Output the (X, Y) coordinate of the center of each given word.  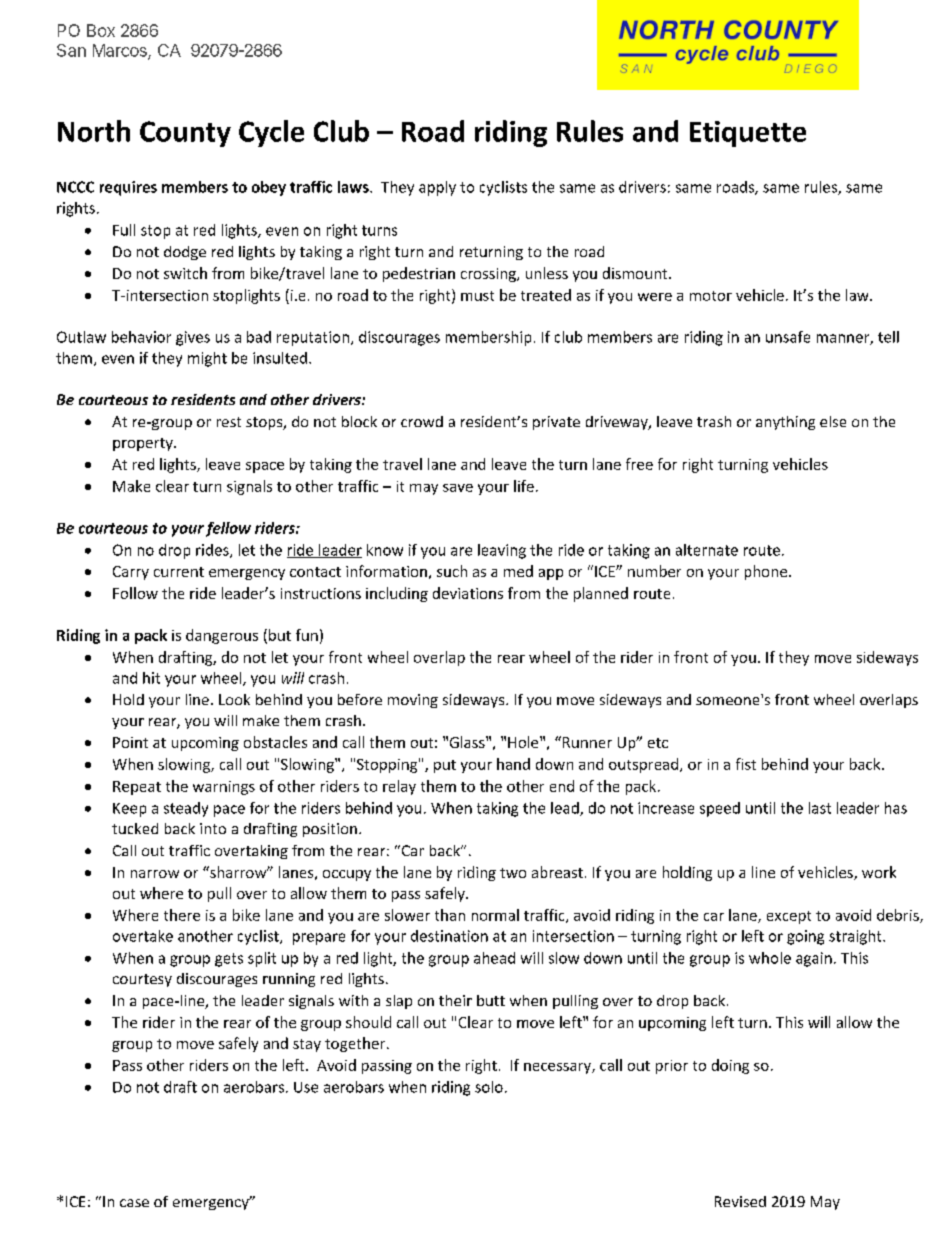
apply (437, 188)
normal (495, 915)
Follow (135, 593)
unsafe (788, 337)
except (789, 917)
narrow (155, 874)
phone (766, 572)
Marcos (121, 51)
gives (193, 338)
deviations (468, 593)
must (477, 296)
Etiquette (748, 134)
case (134, 1203)
